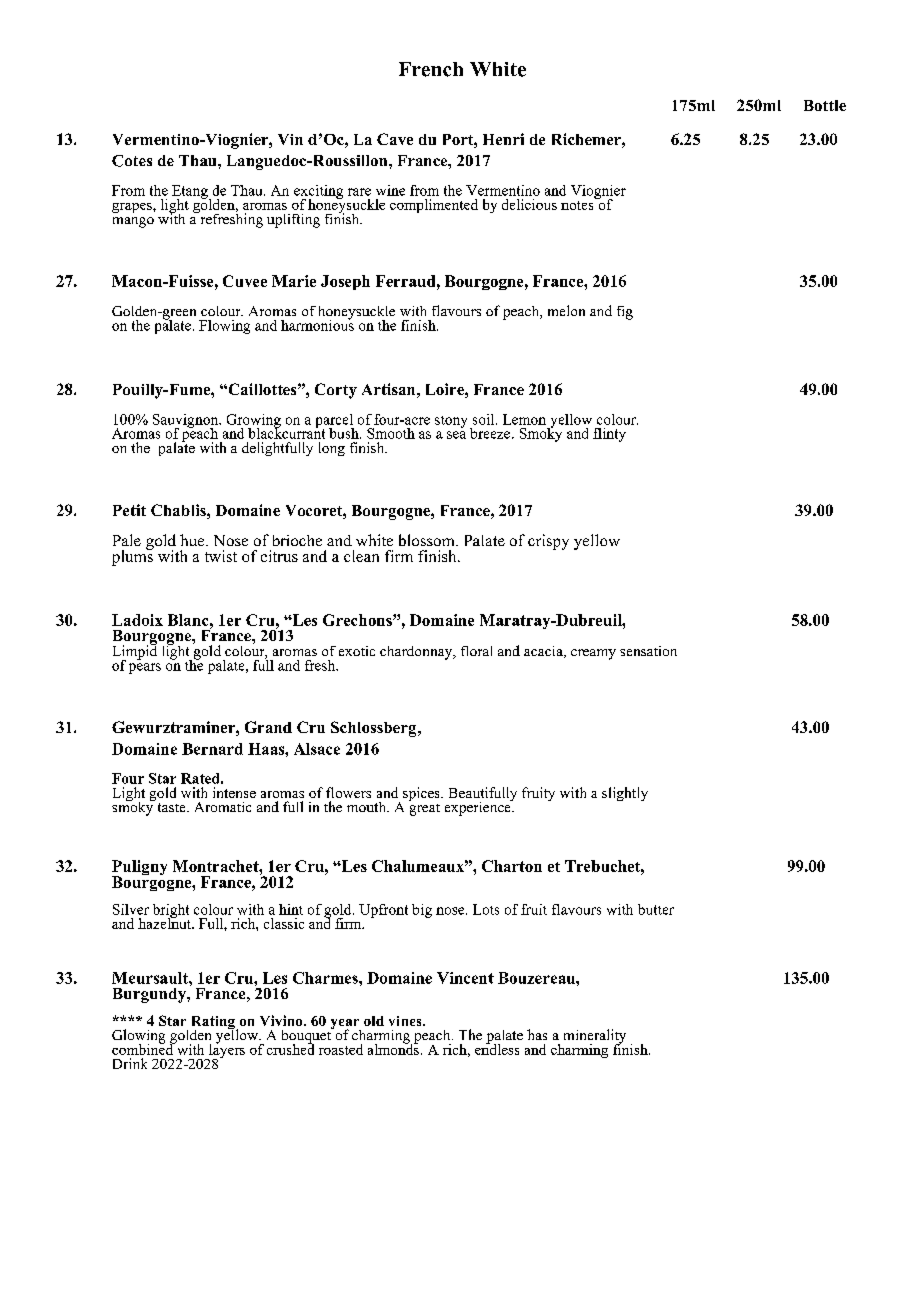 The height and width of the screenshot is (1308, 924). I want to click on minerality, so click(595, 1037).
